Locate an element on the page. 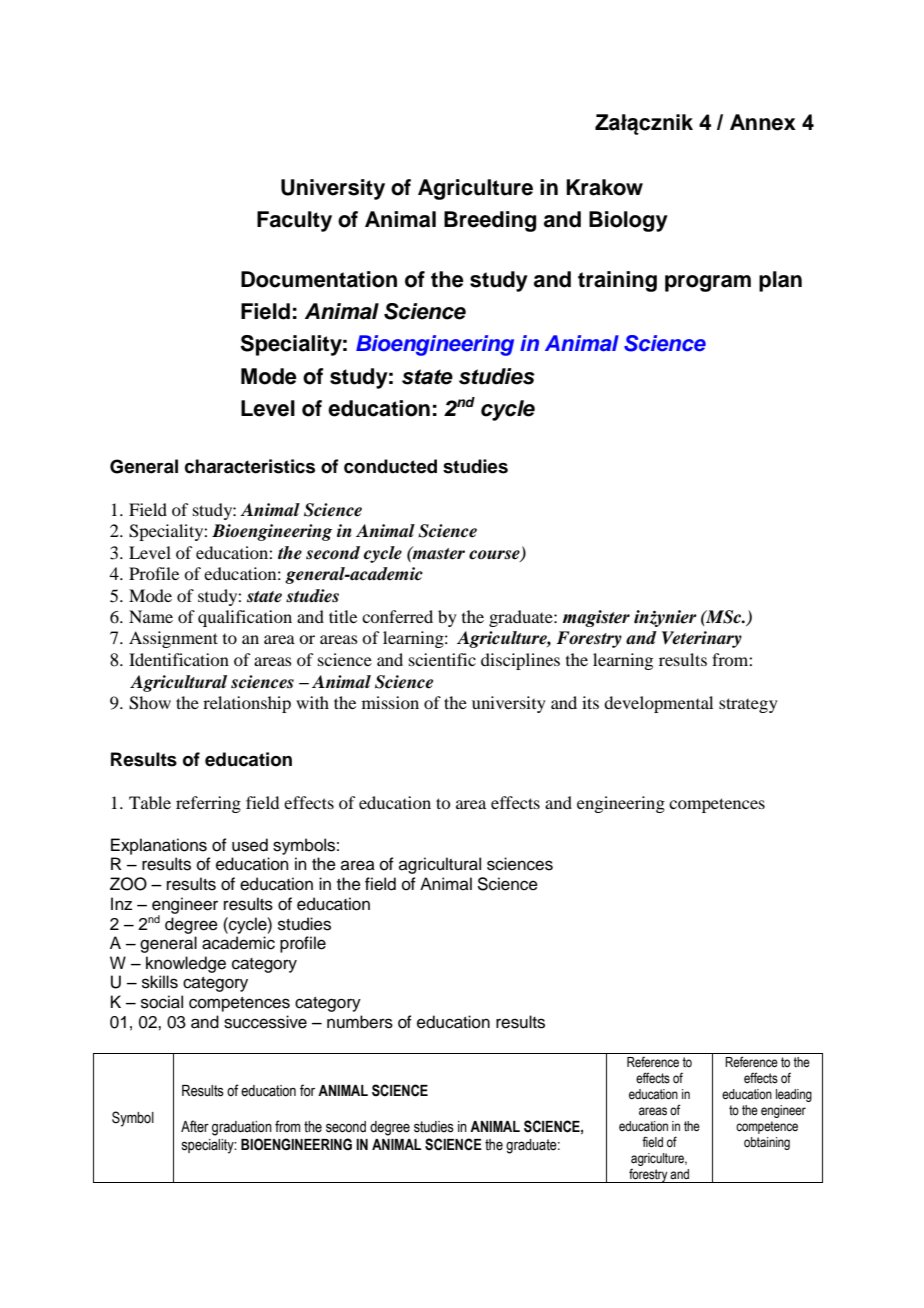 Image resolution: width=924 pixels, height=1308 pixels. program is located at coordinates (708, 283).
